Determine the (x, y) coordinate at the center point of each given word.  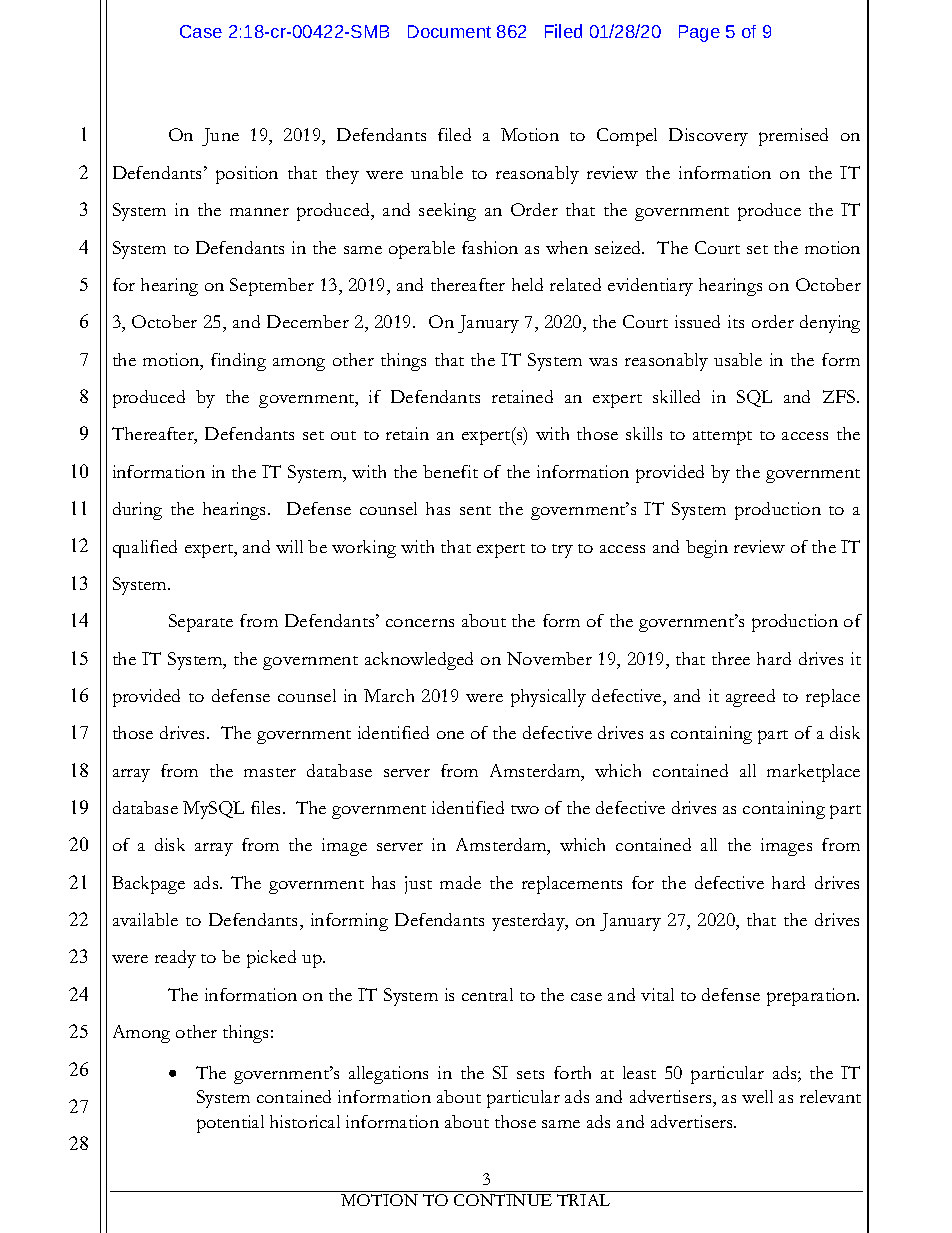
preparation (813, 997)
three (731, 658)
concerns (420, 623)
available (145, 919)
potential (230, 1124)
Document (449, 31)
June (220, 137)
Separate (201, 623)
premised (793, 137)
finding (238, 362)
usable (738, 359)
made (460, 882)
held (527, 284)
